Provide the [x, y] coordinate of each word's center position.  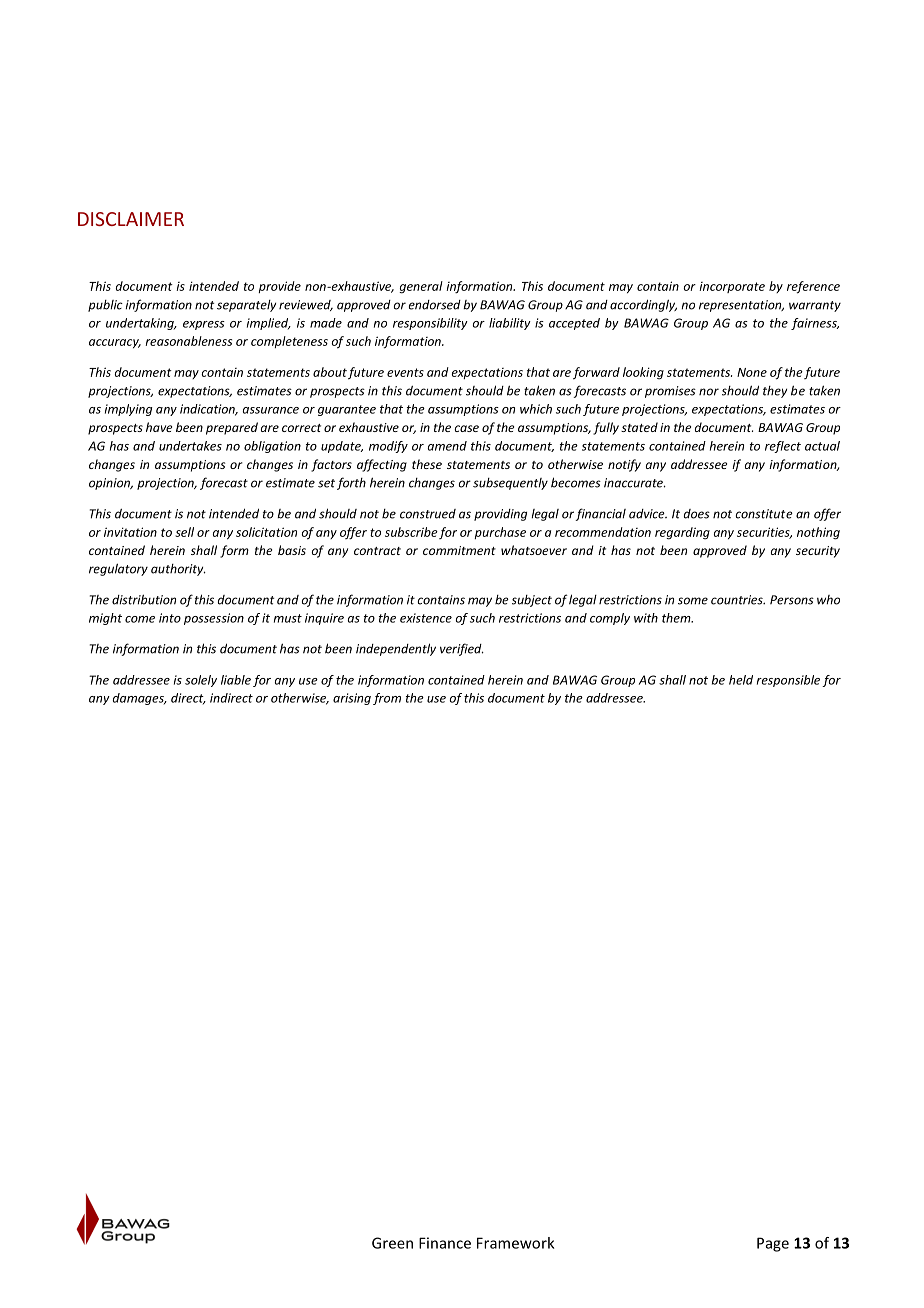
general [421, 287]
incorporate [732, 287]
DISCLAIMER [131, 219]
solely [201, 681]
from [387, 699]
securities [764, 533]
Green [392, 1243]
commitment [459, 550]
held [741, 680]
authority [178, 570]
